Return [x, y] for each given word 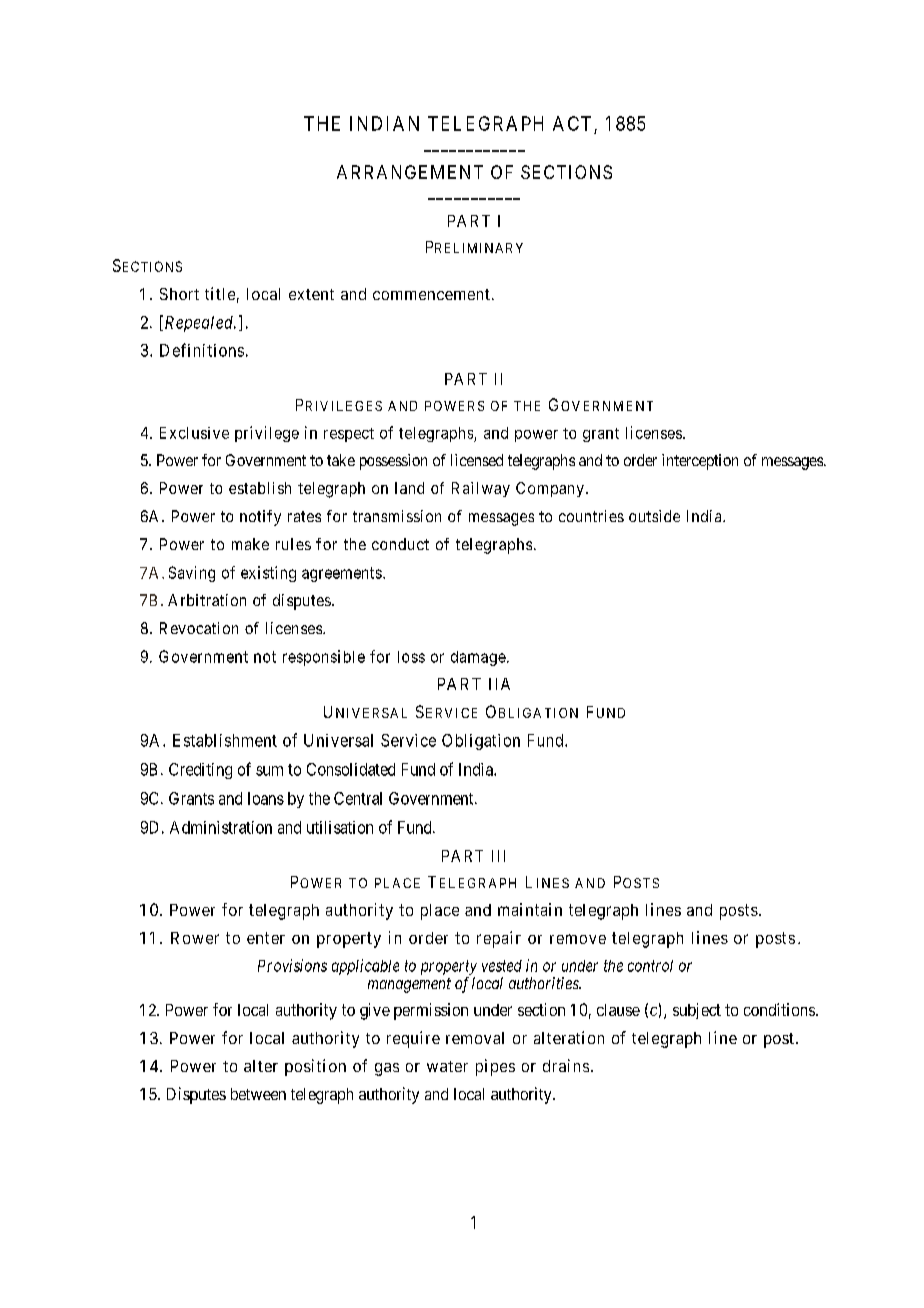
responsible [324, 658]
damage [478, 658]
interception [700, 462]
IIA [499, 684]
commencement [431, 294]
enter [266, 938]
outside [654, 516]
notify [260, 518]
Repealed [198, 323]
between [258, 1094]
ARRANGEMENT [410, 172]
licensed [477, 460]
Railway [481, 489]
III [498, 856]
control [650, 966]
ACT [572, 123]
